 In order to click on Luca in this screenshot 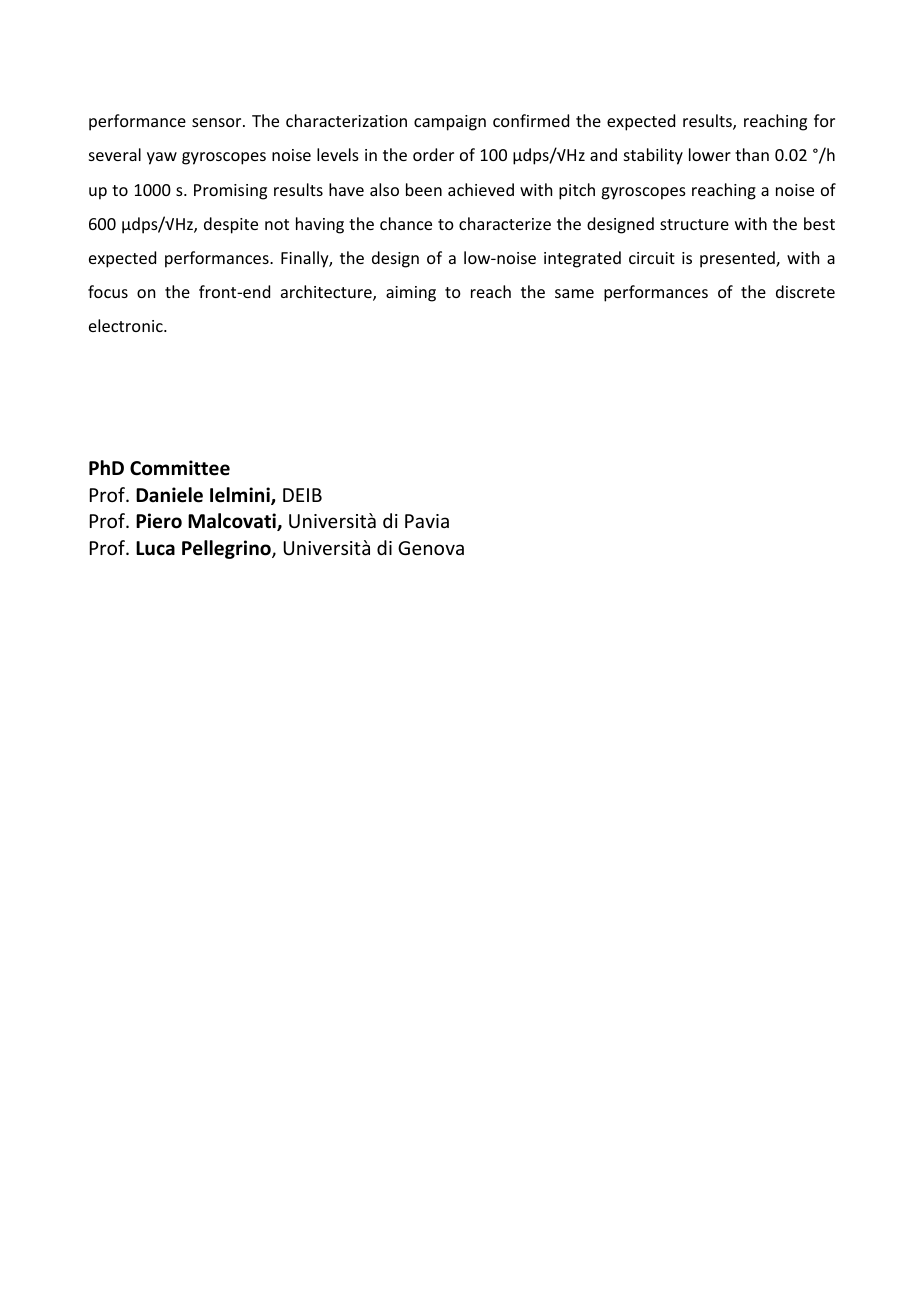, I will do `click(155, 548)`.
